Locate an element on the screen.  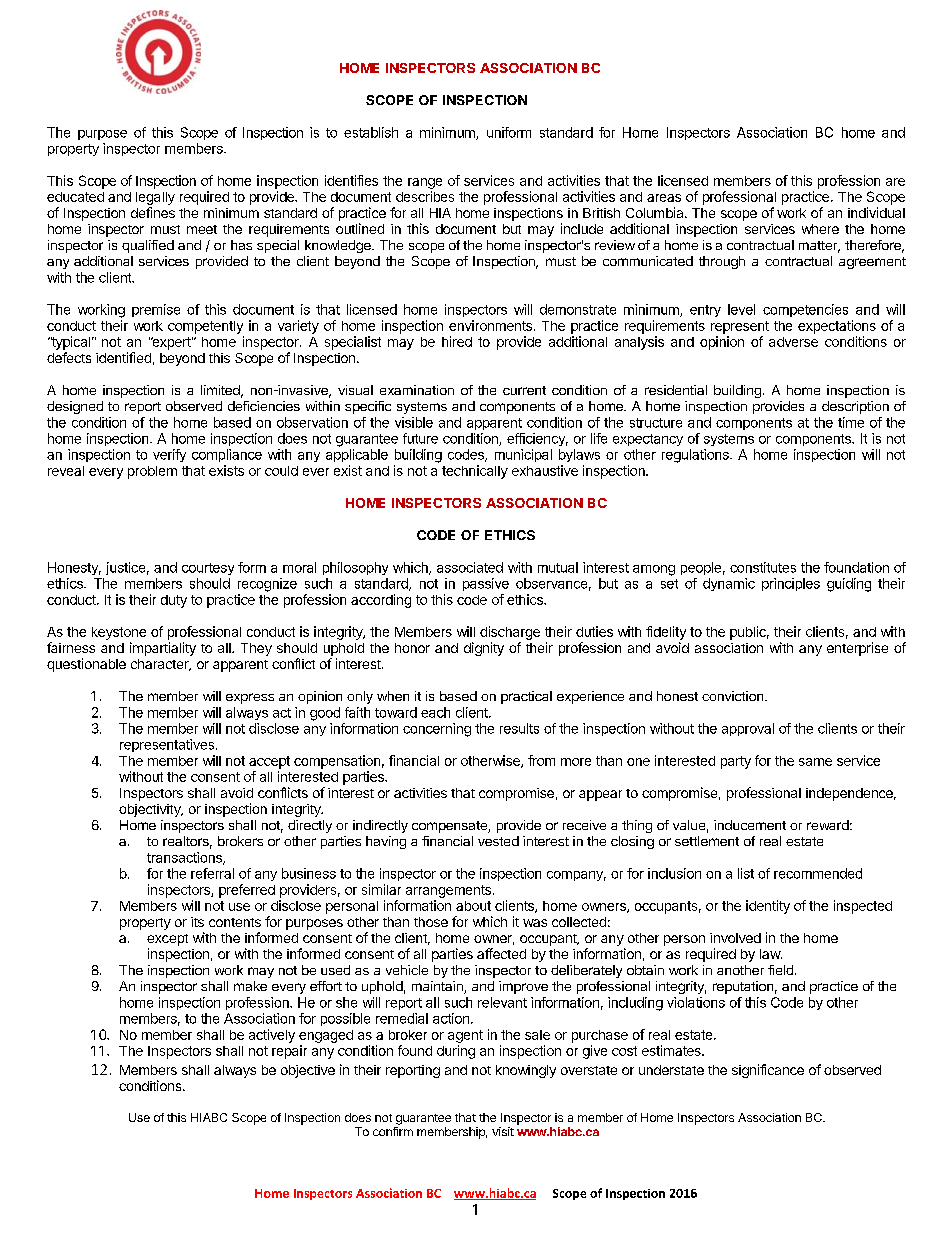
where is located at coordinates (820, 229).
